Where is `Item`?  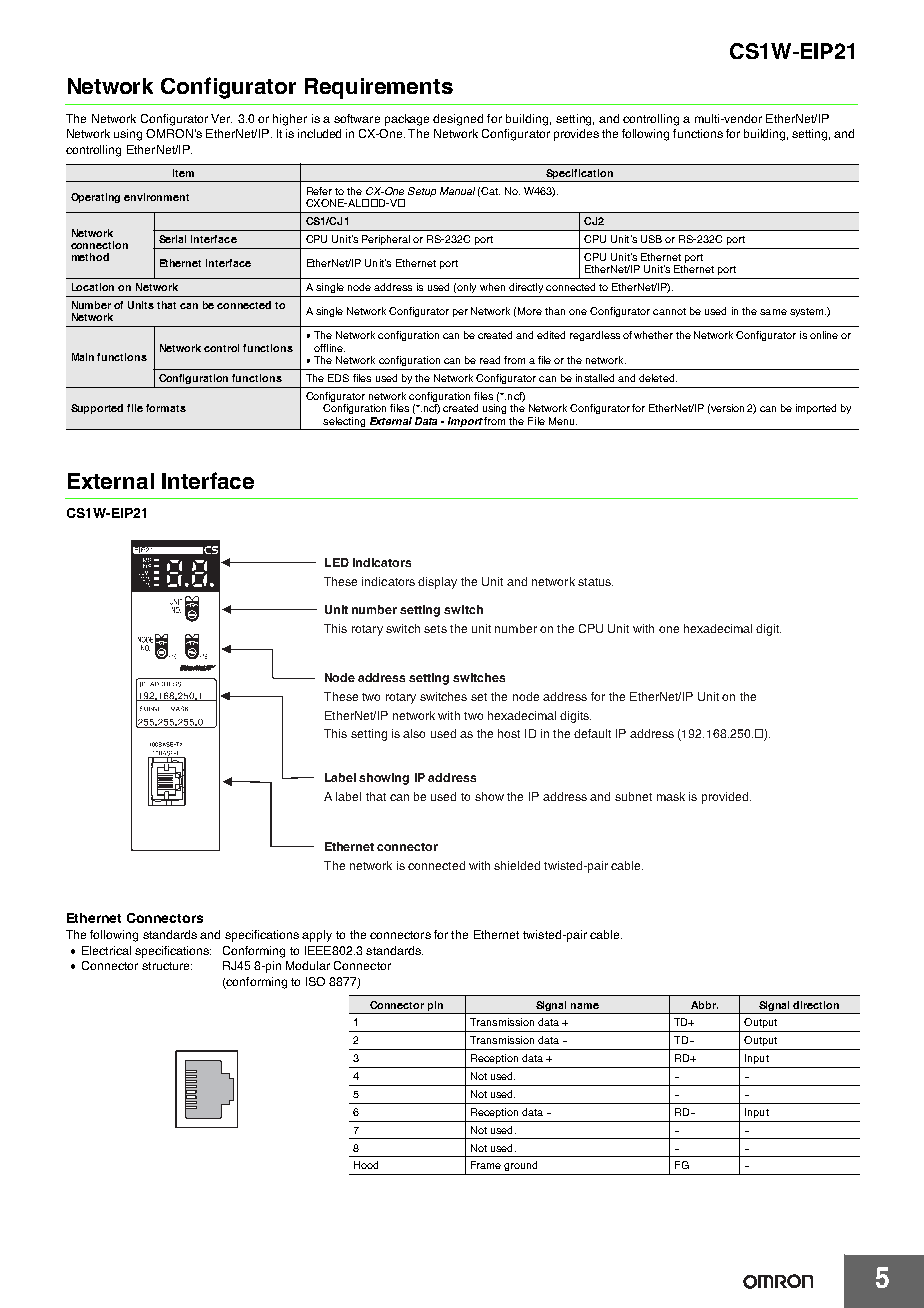
Item is located at coordinates (183, 173).
